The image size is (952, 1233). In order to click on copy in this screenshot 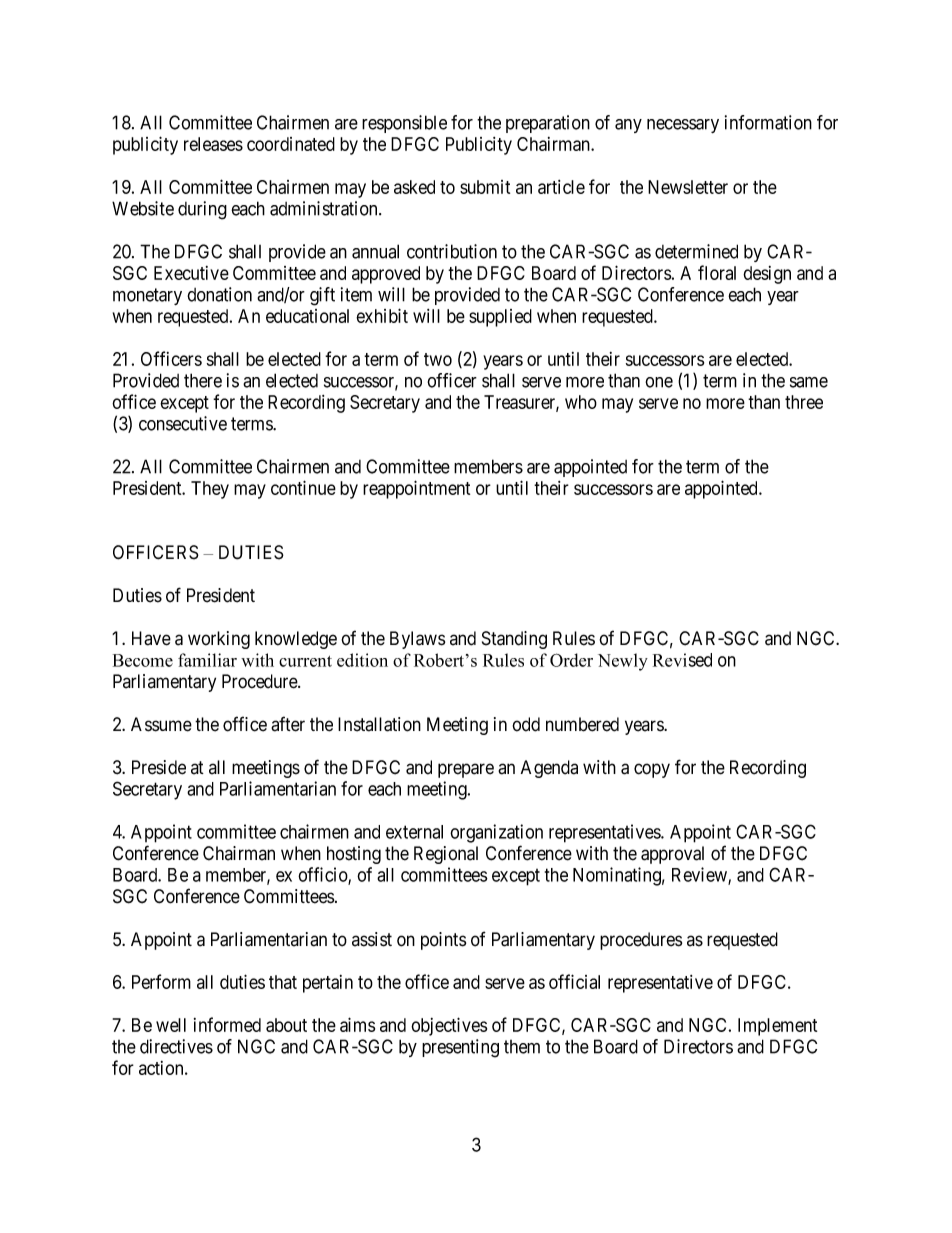, I will do `click(652, 770)`.
